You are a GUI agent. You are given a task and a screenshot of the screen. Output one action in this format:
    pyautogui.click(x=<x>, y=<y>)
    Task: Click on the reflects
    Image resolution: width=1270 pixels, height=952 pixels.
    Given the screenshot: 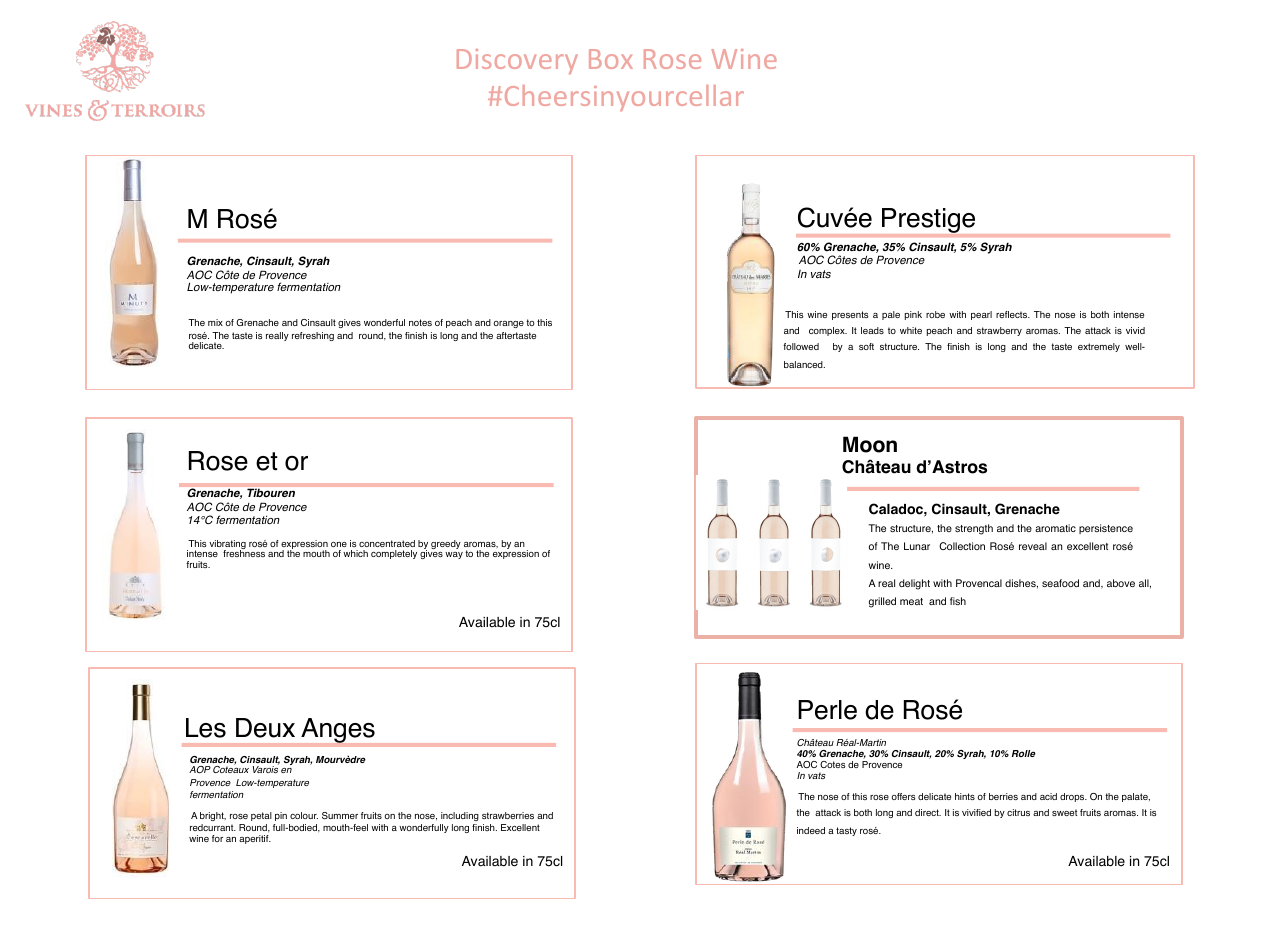 What is the action you would take?
    pyautogui.click(x=1013, y=314)
